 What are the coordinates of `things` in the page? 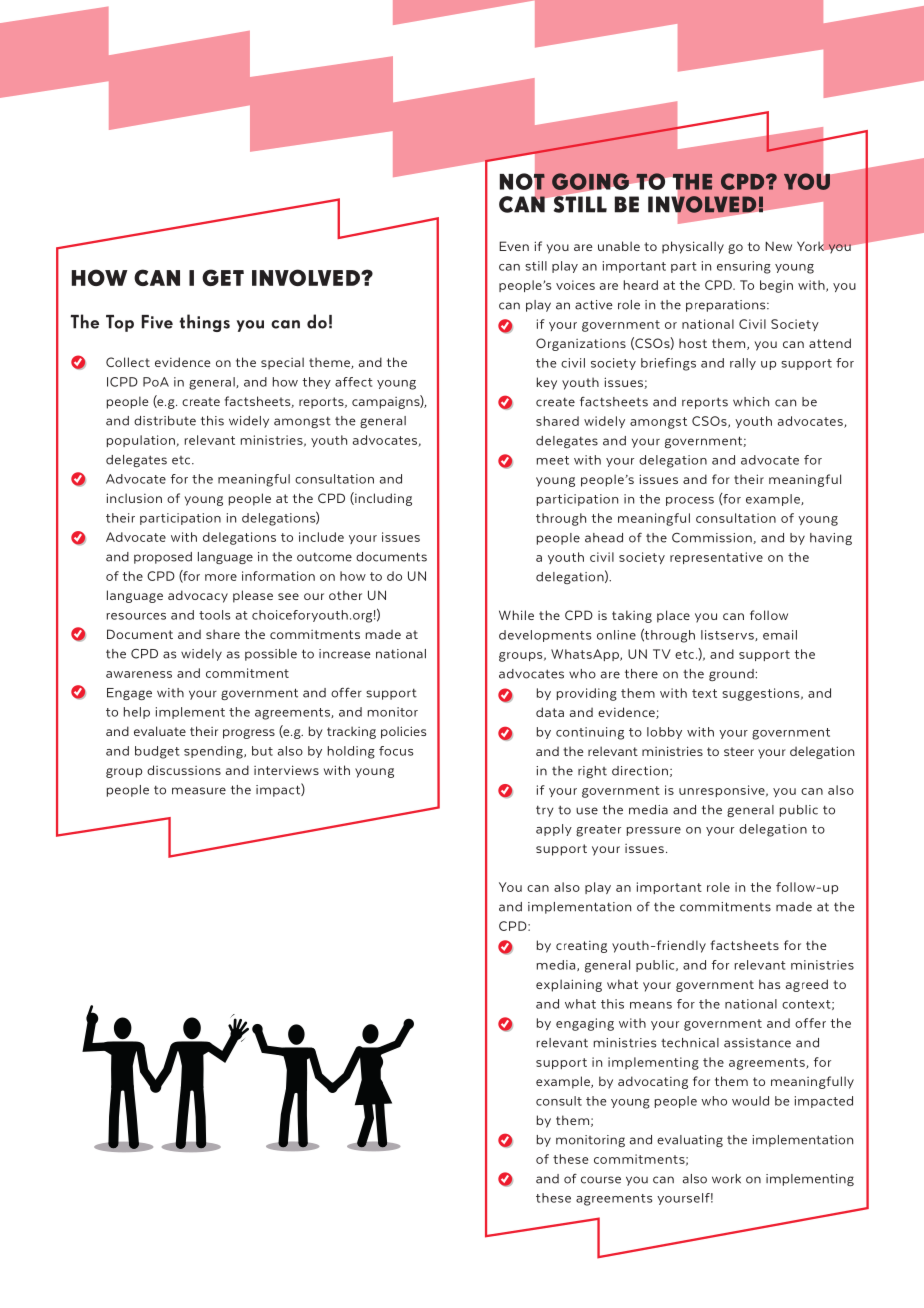 It's located at (204, 323).
